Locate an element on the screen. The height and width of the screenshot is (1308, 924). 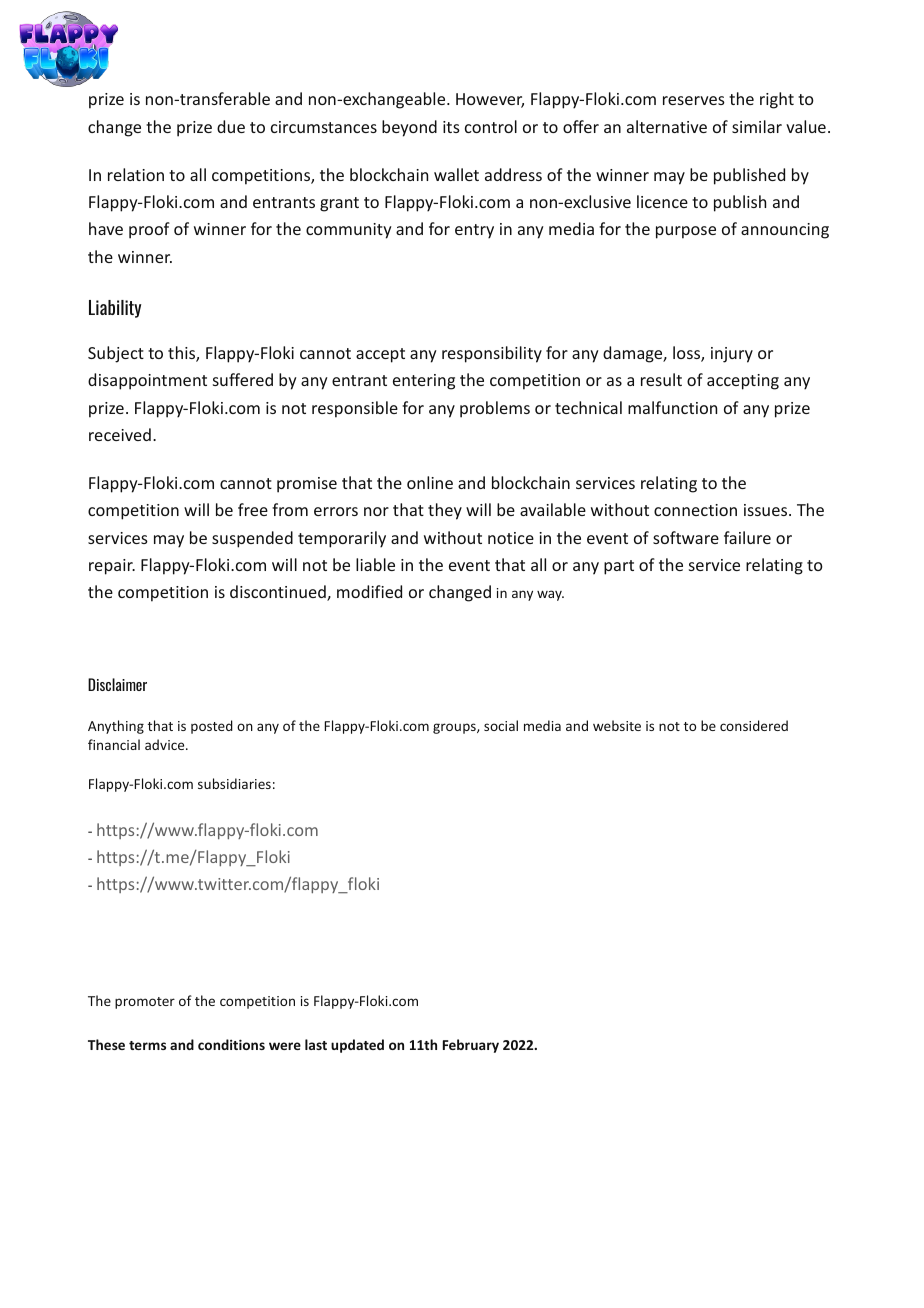
promoter is located at coordinates (145, 1003).
